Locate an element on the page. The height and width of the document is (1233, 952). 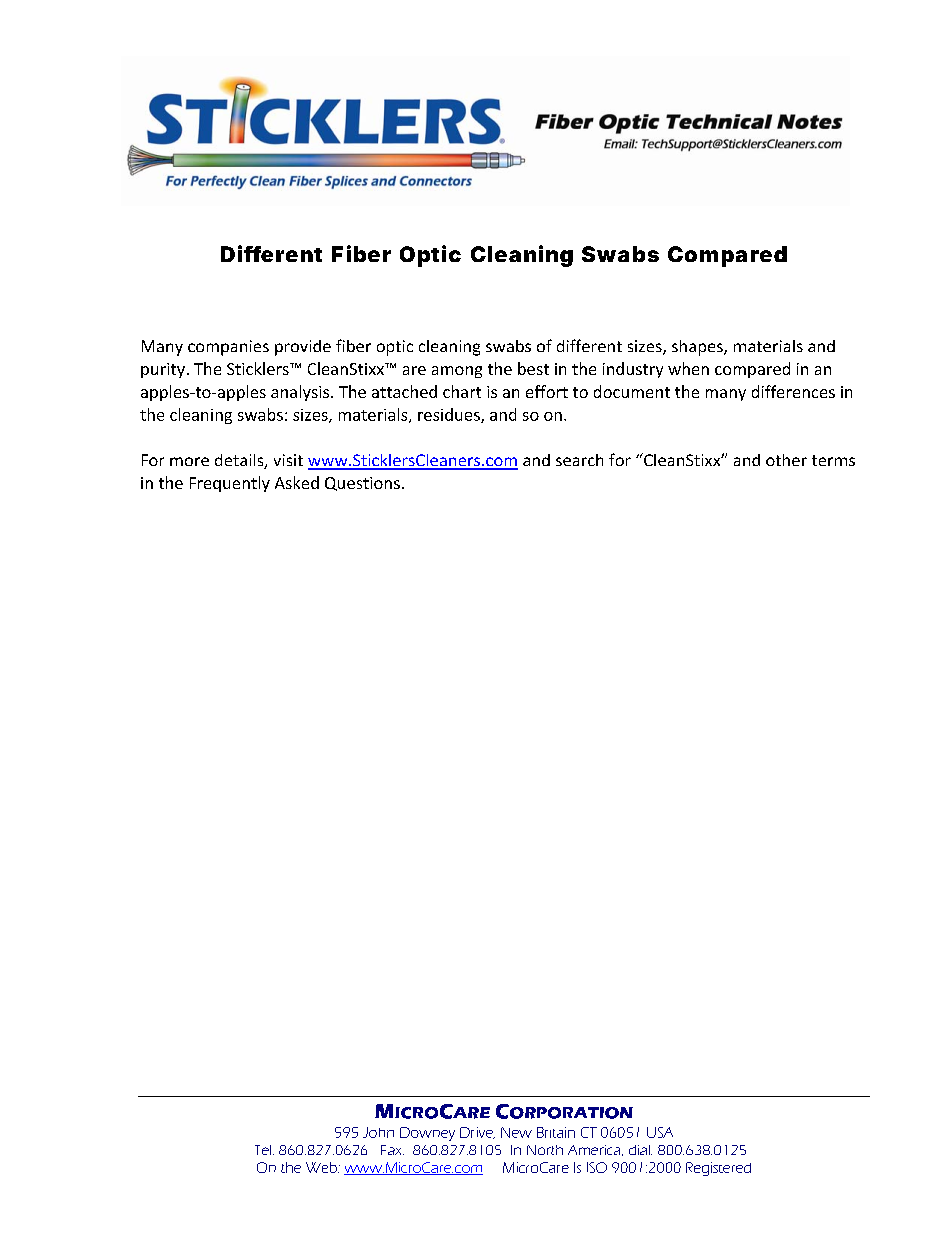
New is located at coordinates (516, 1132).
